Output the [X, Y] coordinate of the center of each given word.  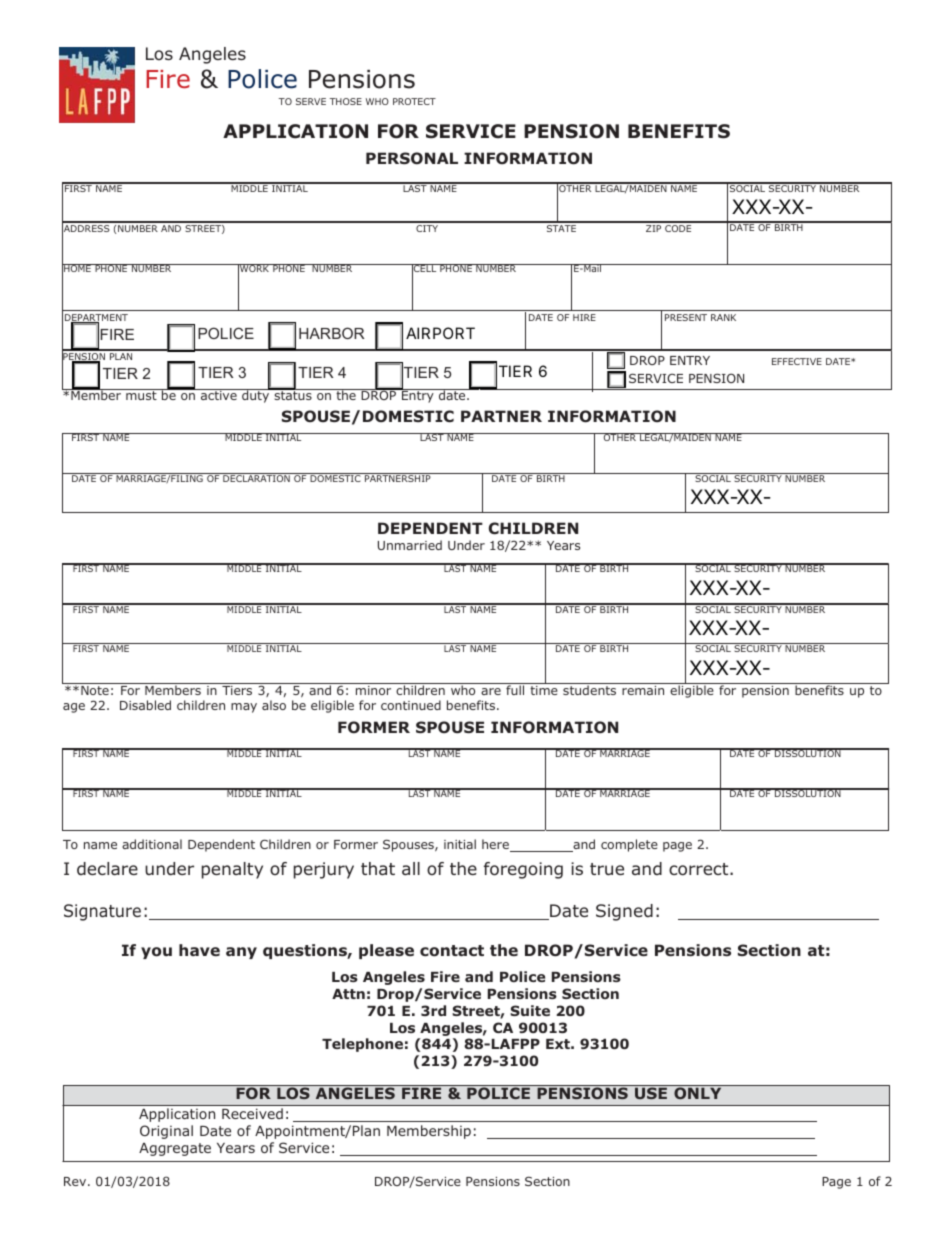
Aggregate [175, 1149]
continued [411, 705]
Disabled [145, 705]
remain [643, 690]
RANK [723, 317]
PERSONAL [412, 158]
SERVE [311, 101]
